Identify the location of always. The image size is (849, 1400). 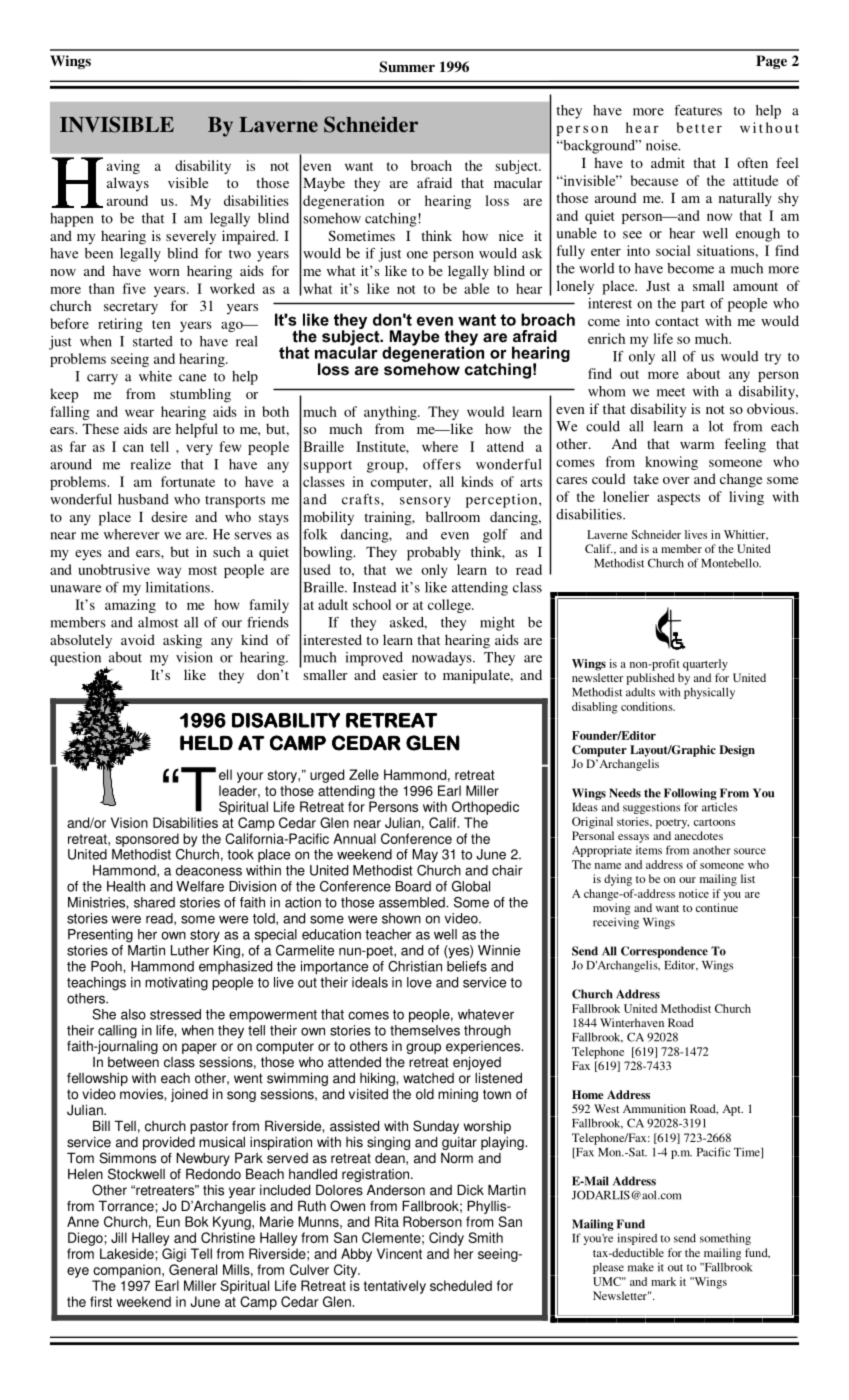
(128, 184).
